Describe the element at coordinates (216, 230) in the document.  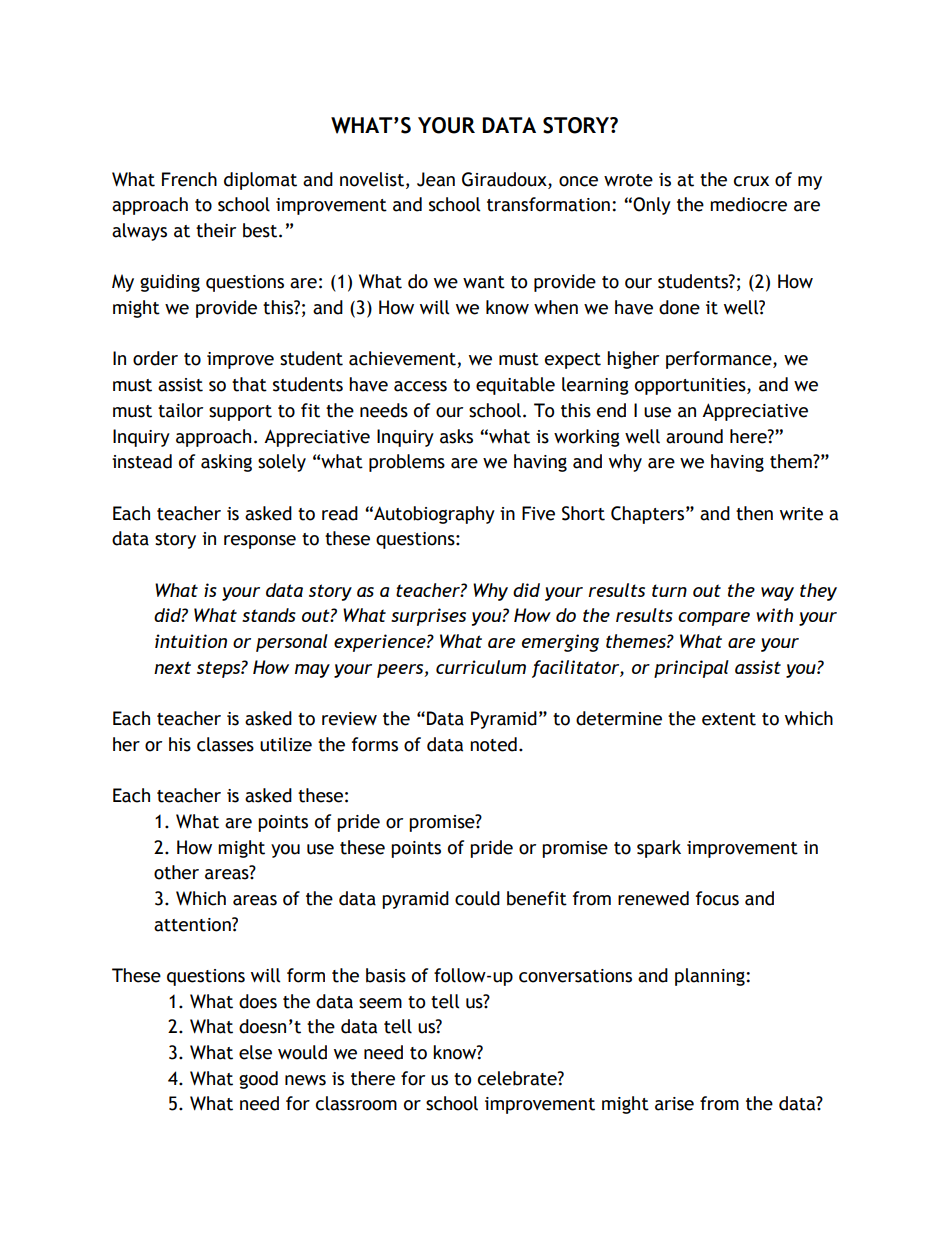
I see `their` at that location.
